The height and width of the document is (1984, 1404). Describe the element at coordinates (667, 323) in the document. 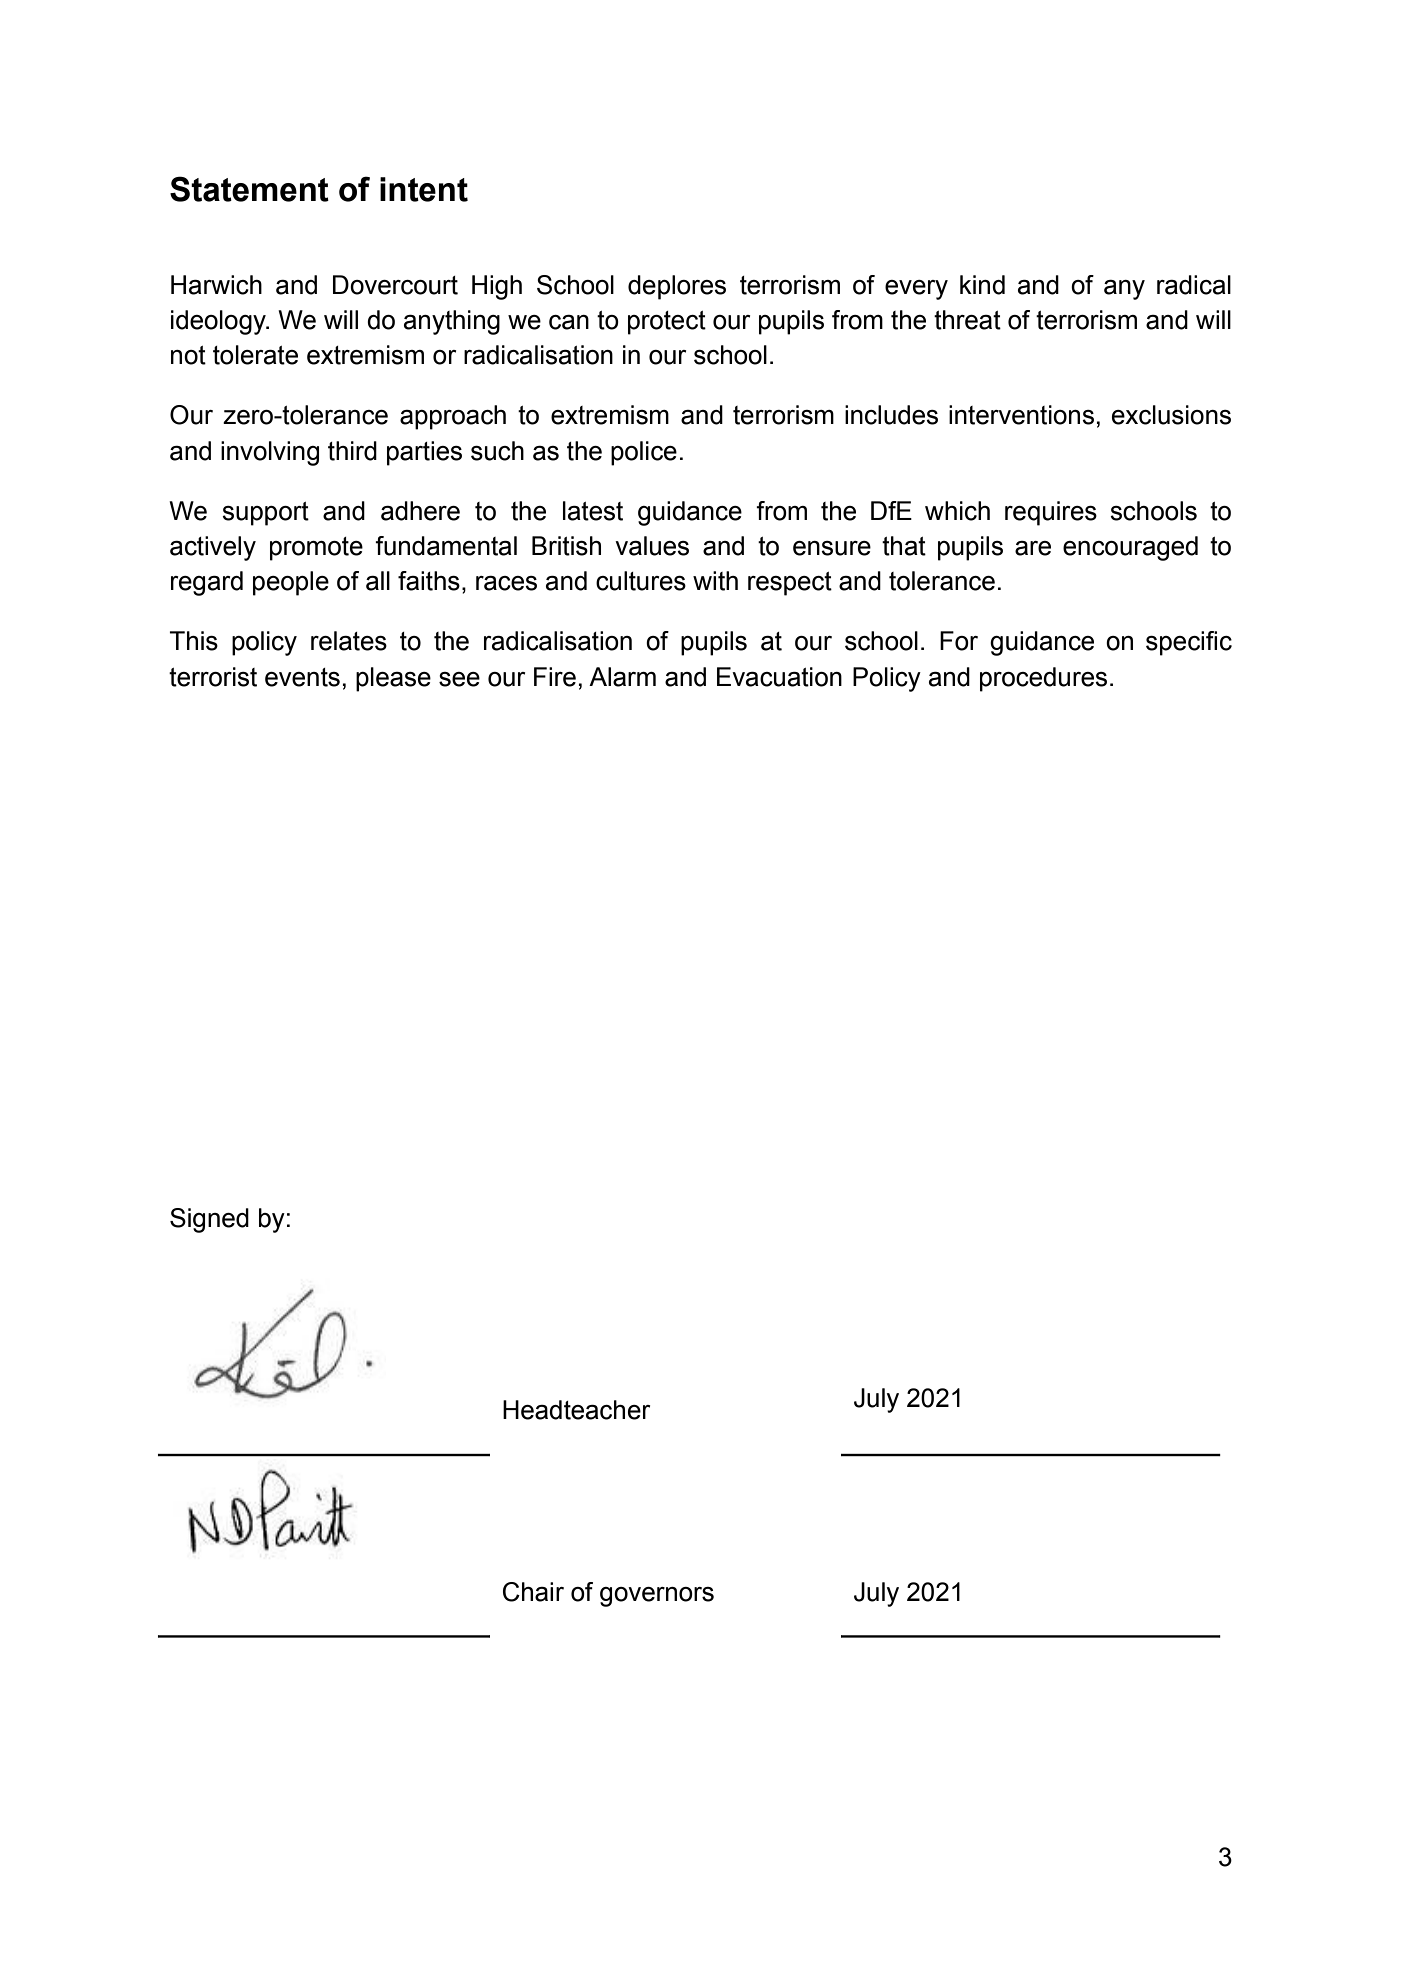

I see `protect` at that location.
